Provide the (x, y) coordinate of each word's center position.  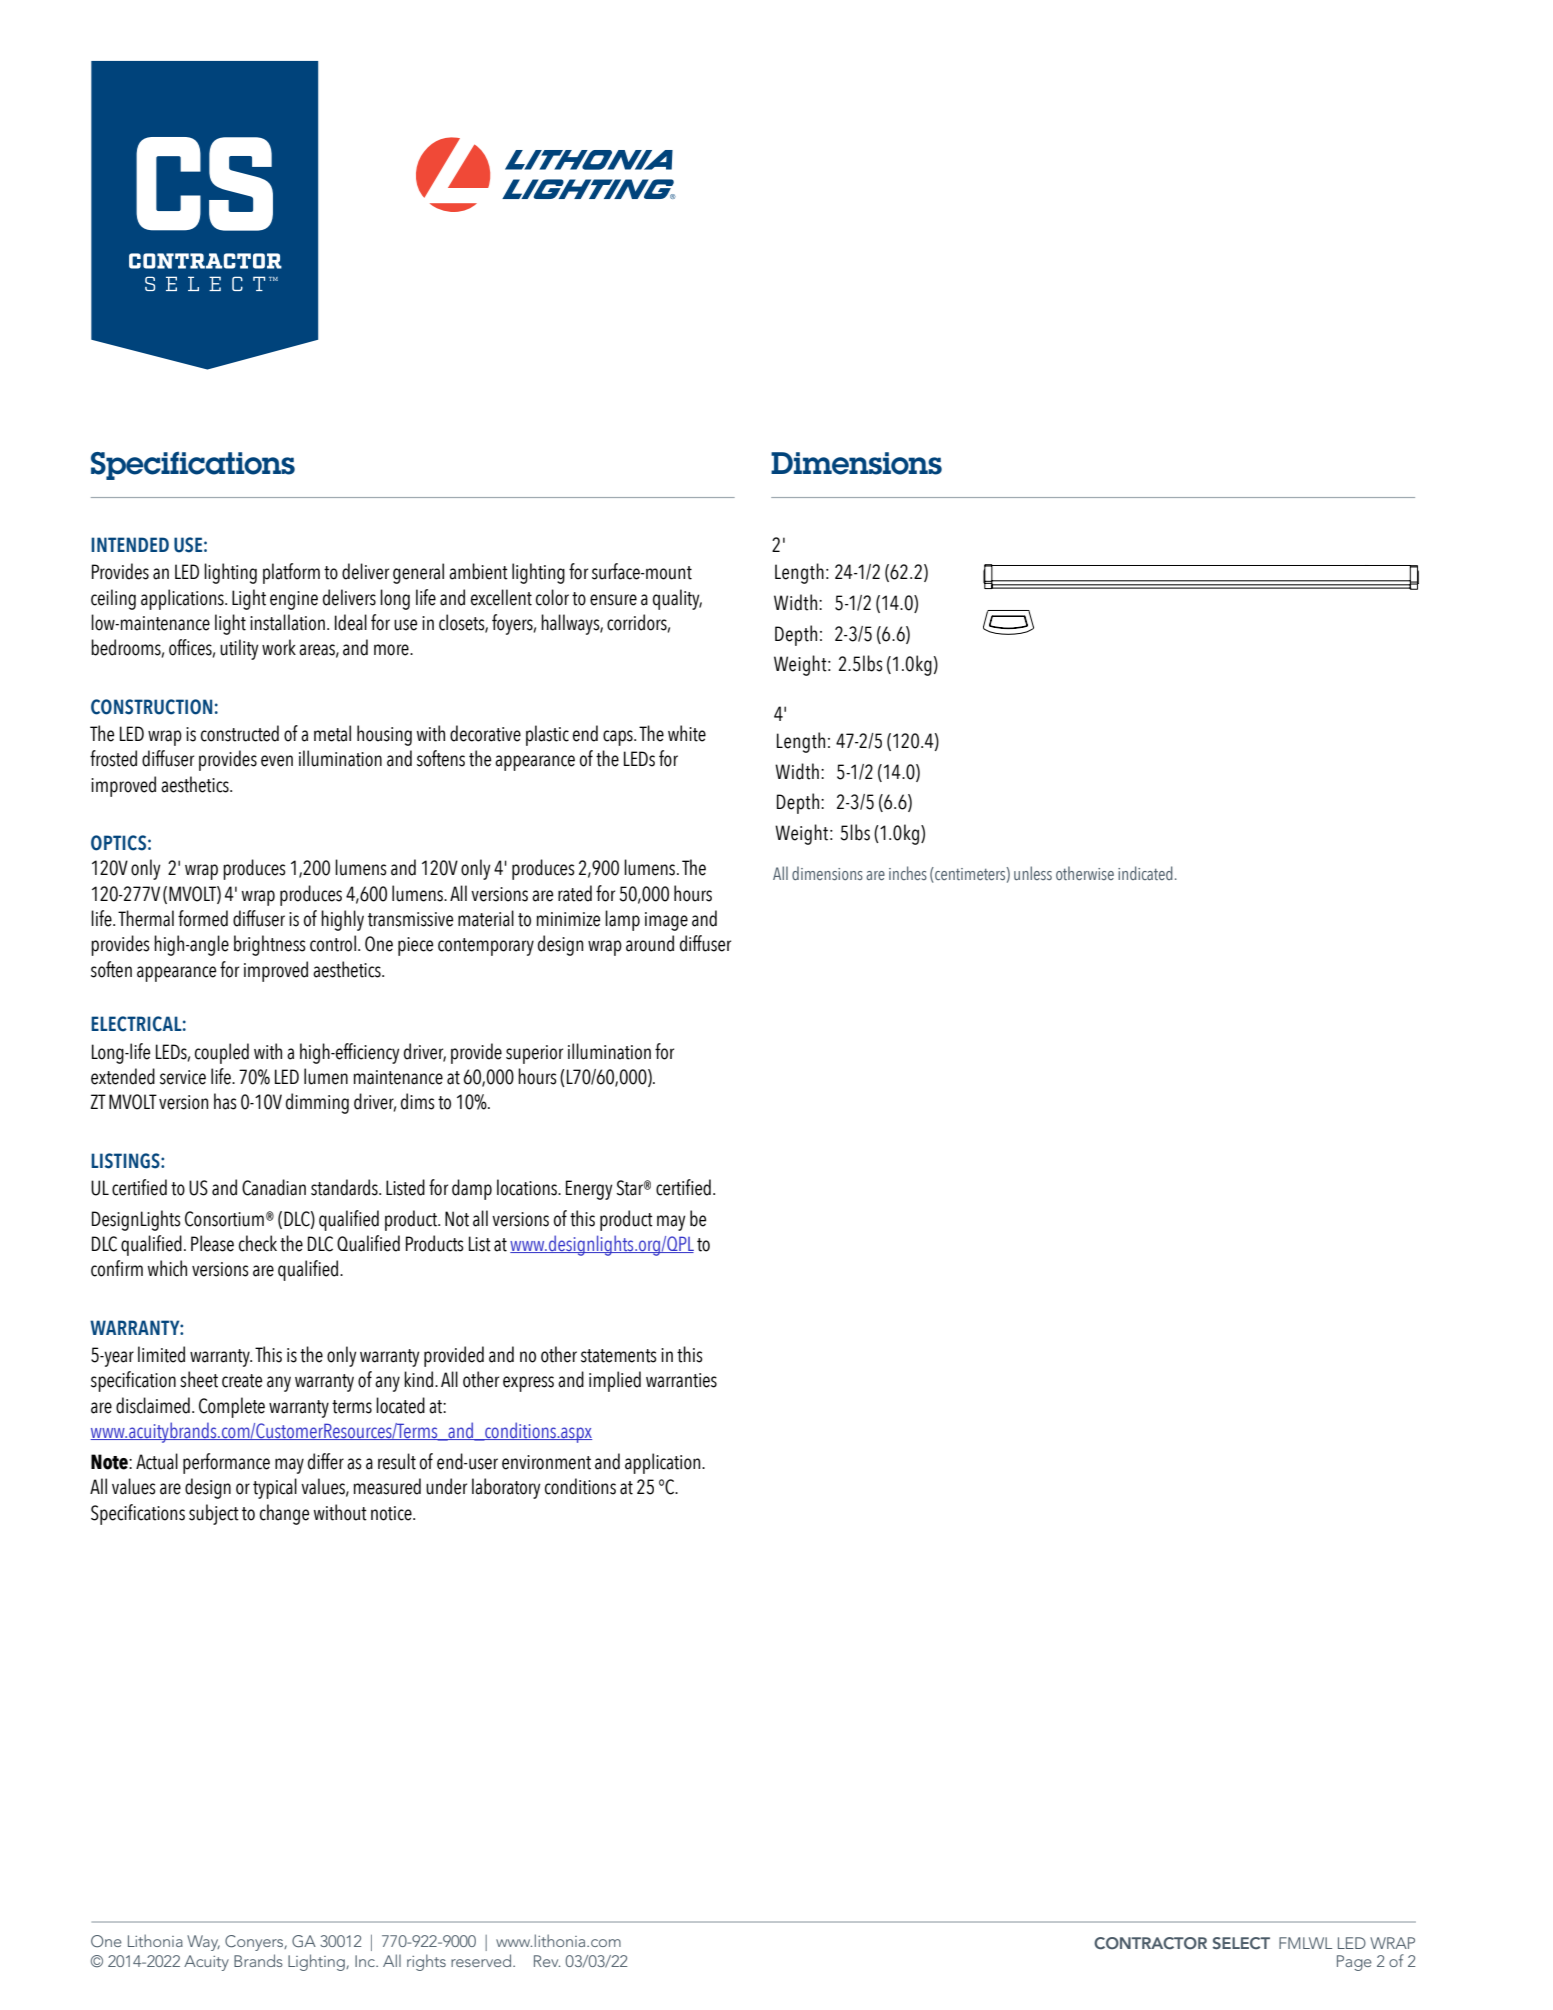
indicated (1145, 873)
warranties (681, 1380)
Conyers (255, 1943)
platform (291, 573)
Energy (589, 1190)
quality (677, 599)
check (258, 1243)
